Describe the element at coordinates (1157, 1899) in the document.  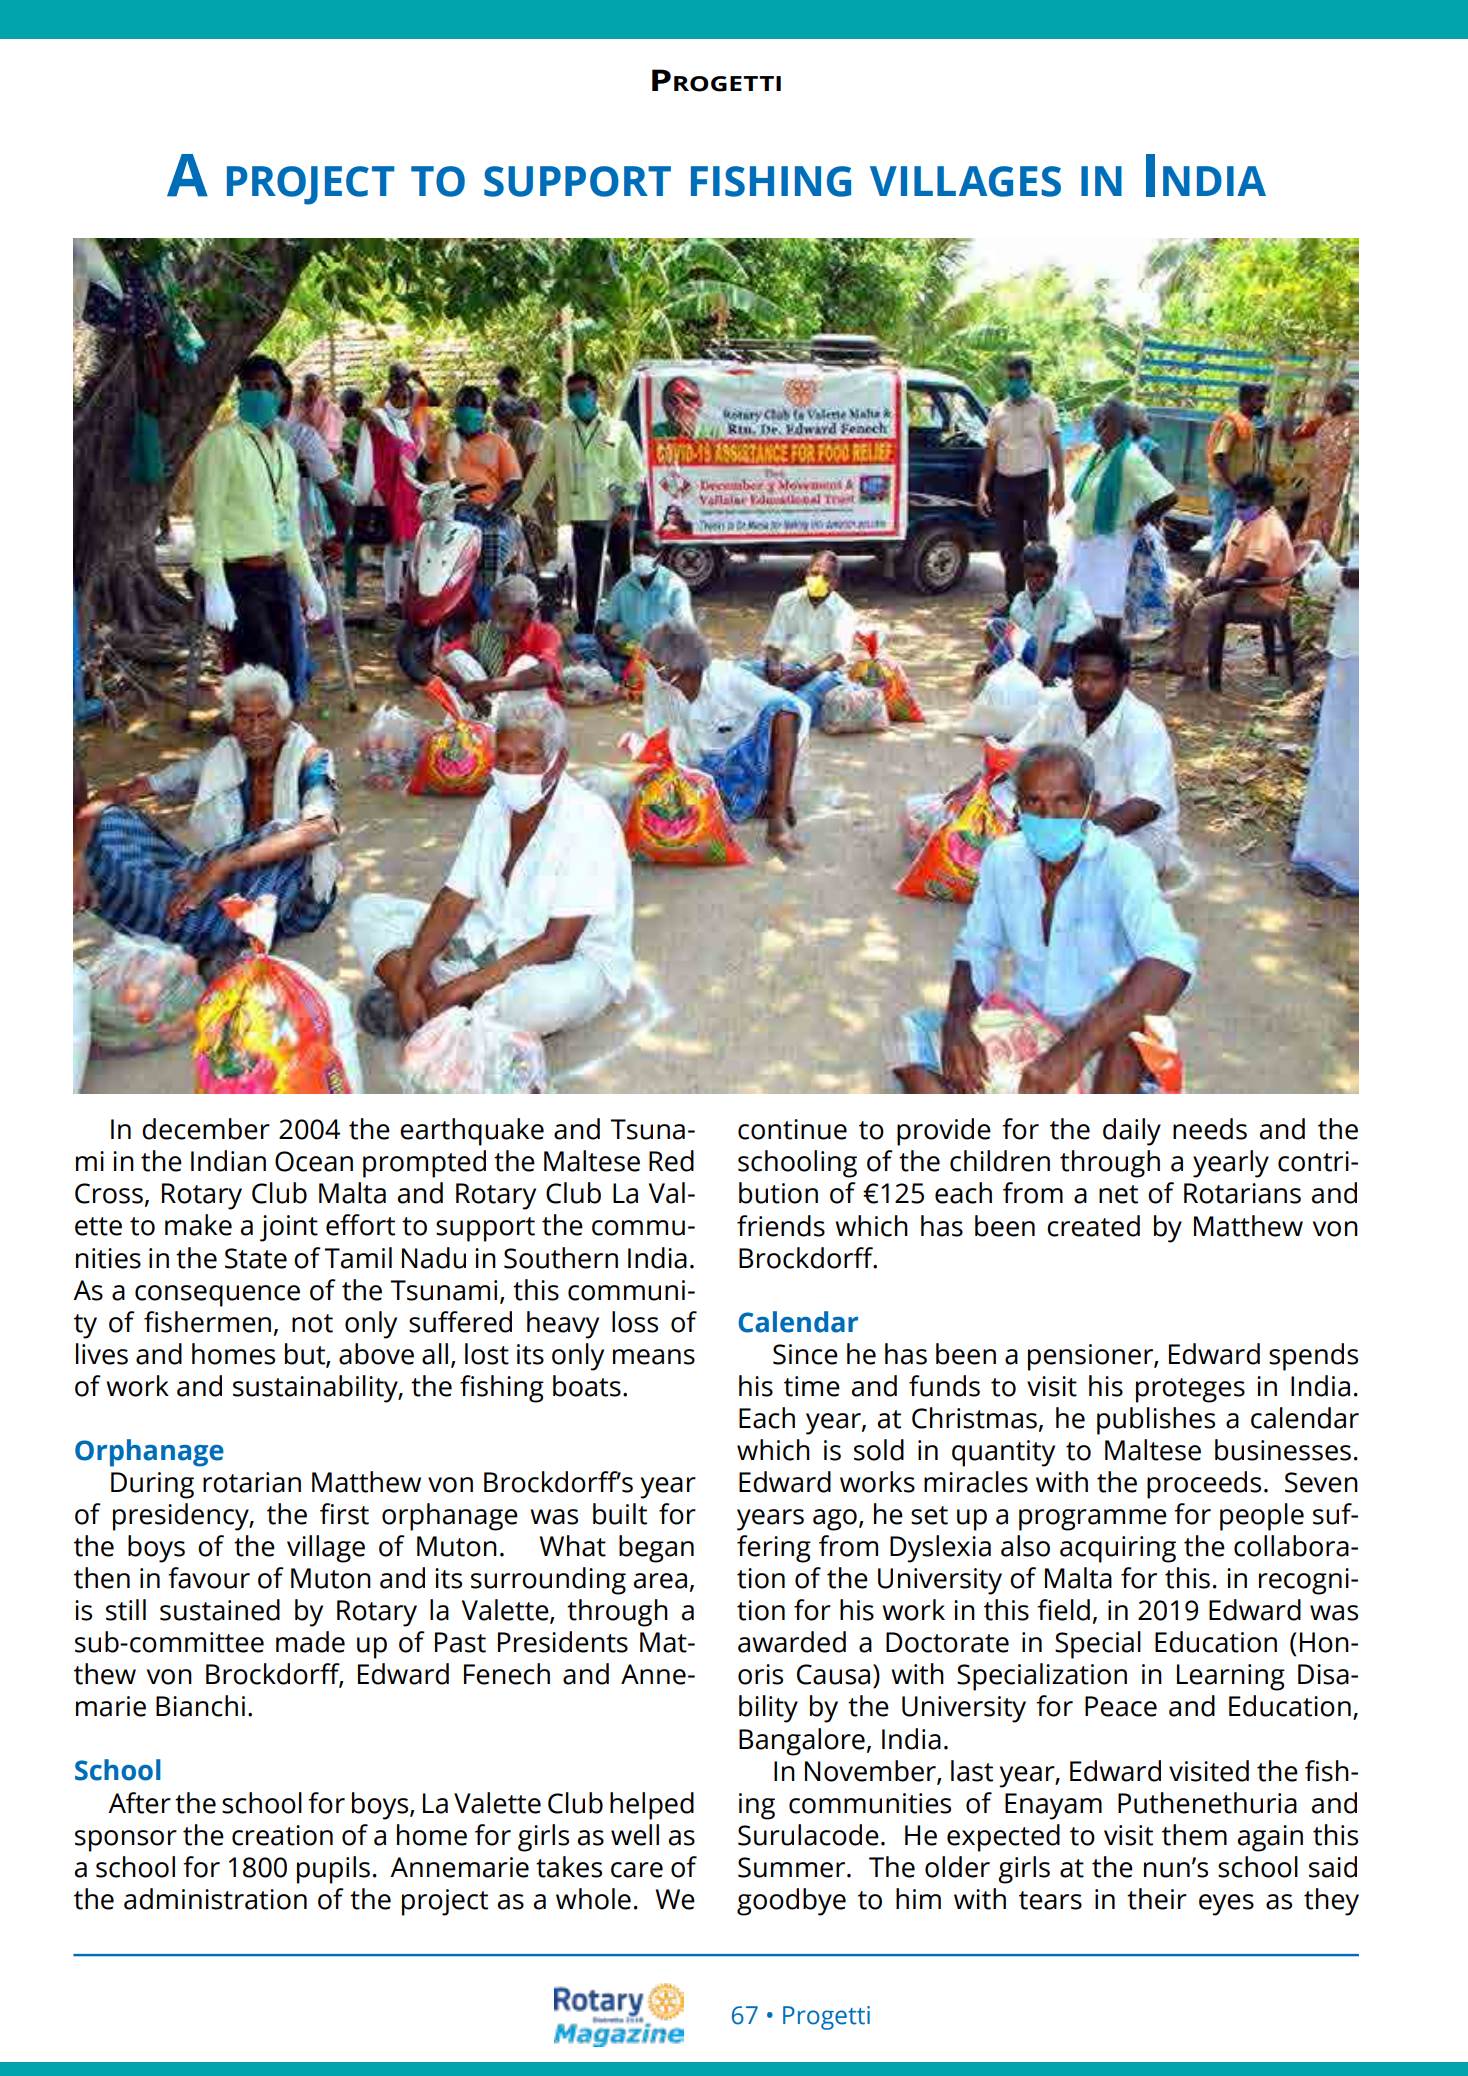
I see `their` at that location.
